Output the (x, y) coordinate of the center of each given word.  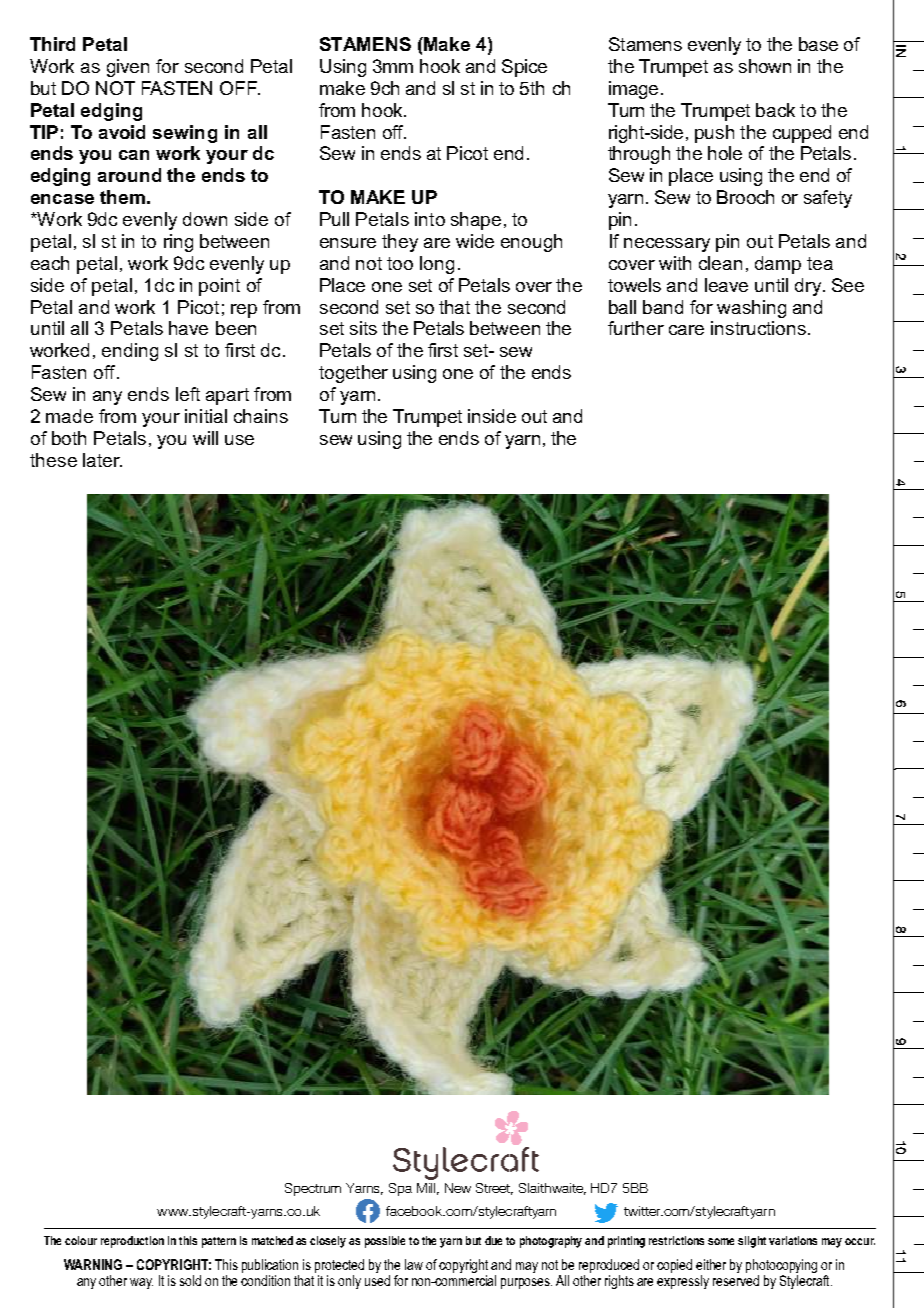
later (102, 460)
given (128, 68)
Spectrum (313, 1189)
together (353, 374)
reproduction (132, 1242)
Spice (524, 68)
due (493, 1240)
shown (765, 66)
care (686, 330)
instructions (758, 328)
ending (130, 352)
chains (261, 416)
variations (793, 1240)
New (458, 1188)
